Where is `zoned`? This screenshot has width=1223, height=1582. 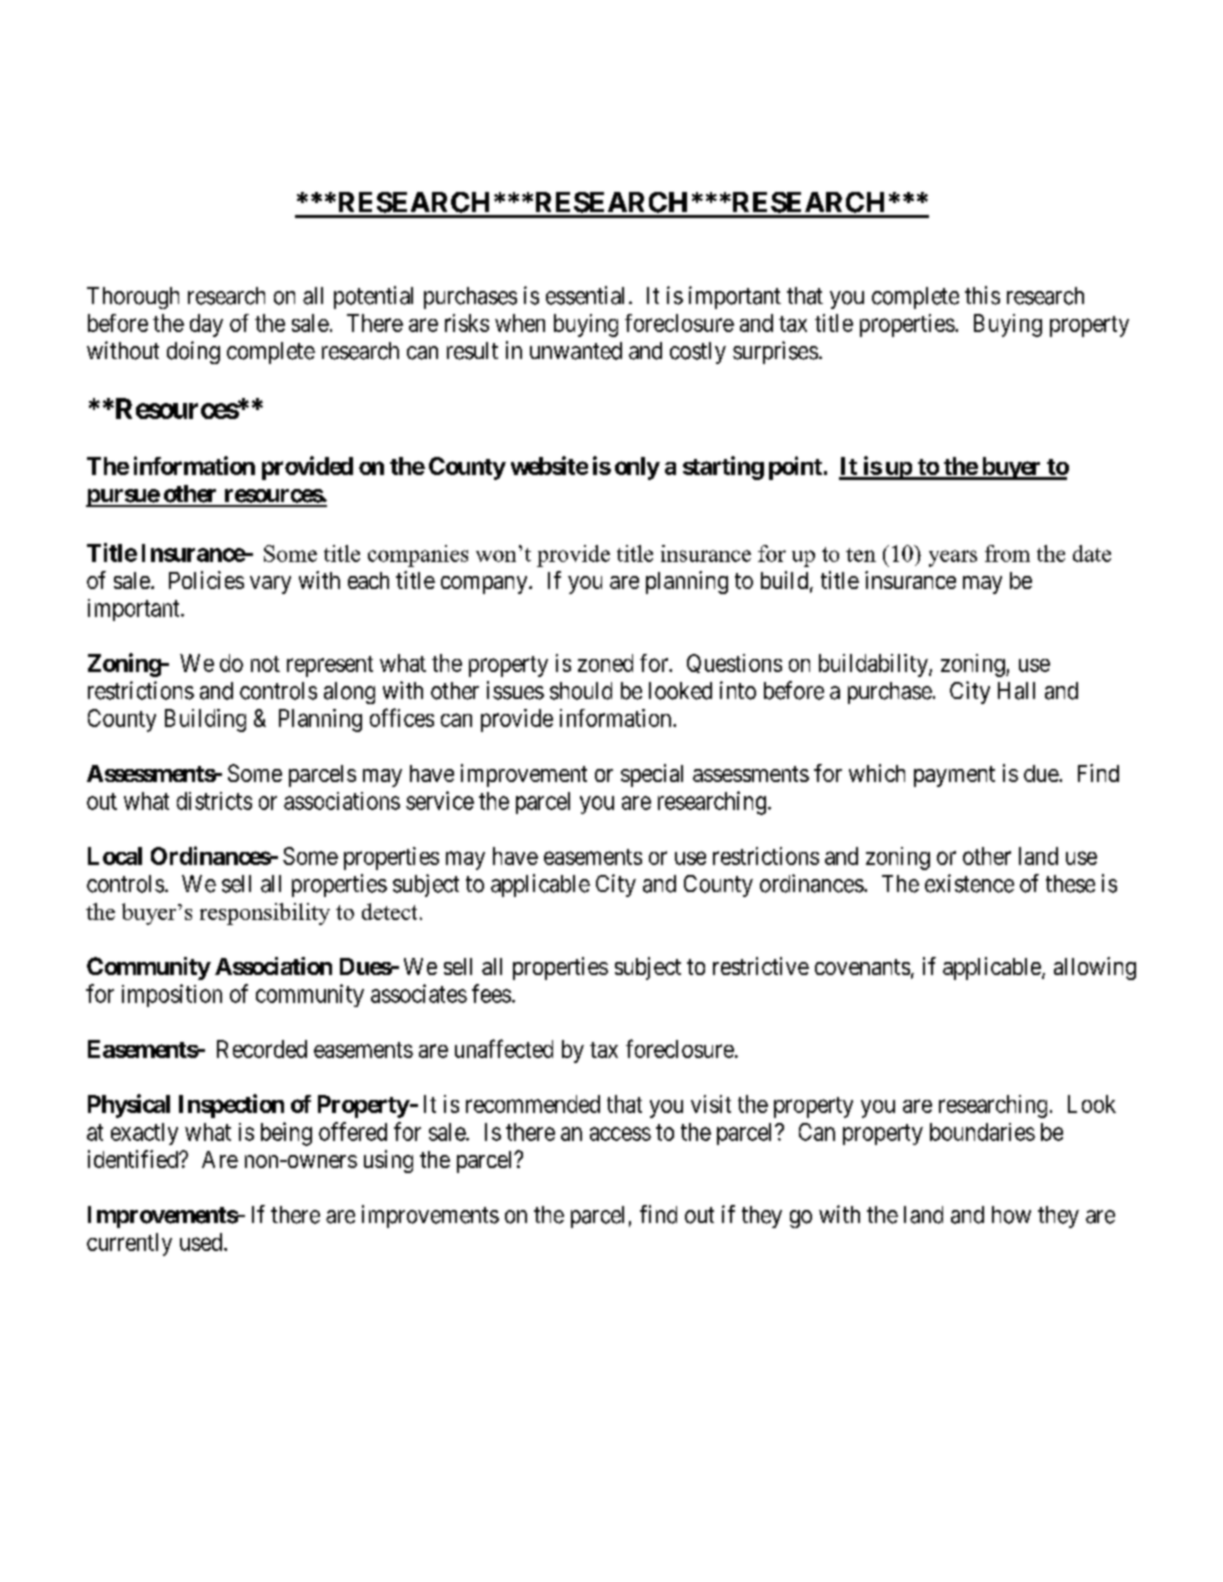
zoned is located at coordinates (605, 663).
